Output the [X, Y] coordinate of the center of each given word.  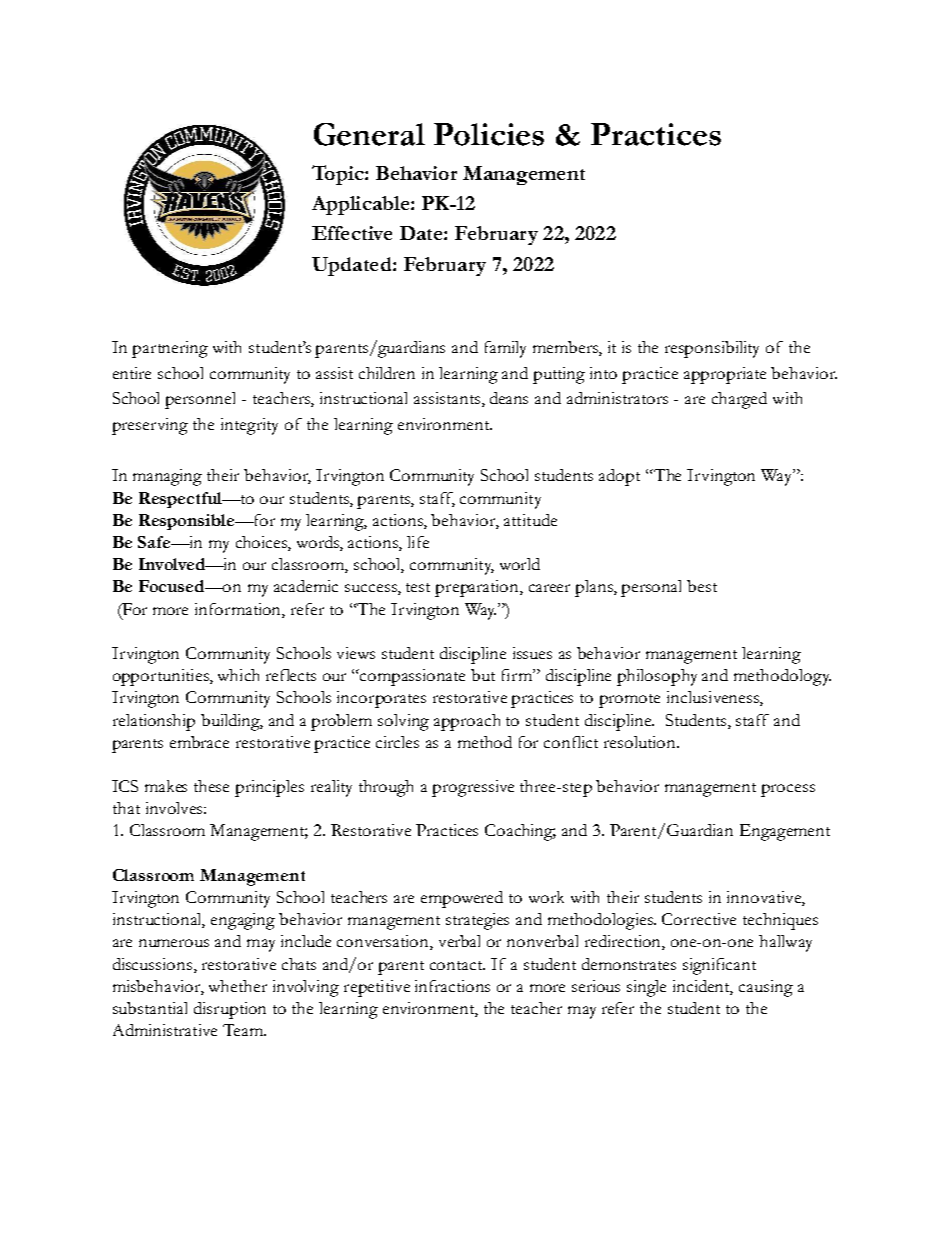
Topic [339, 175]
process [788, 790]
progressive [473, 788]
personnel [200, 400]
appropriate [725, 375]
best [702, 586]
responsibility [712, 349]
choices [262, 543]
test [418, 587]
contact [457, 965]
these [211, 786]
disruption [230, 1010]
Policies [489, 134]
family [505, 349]
